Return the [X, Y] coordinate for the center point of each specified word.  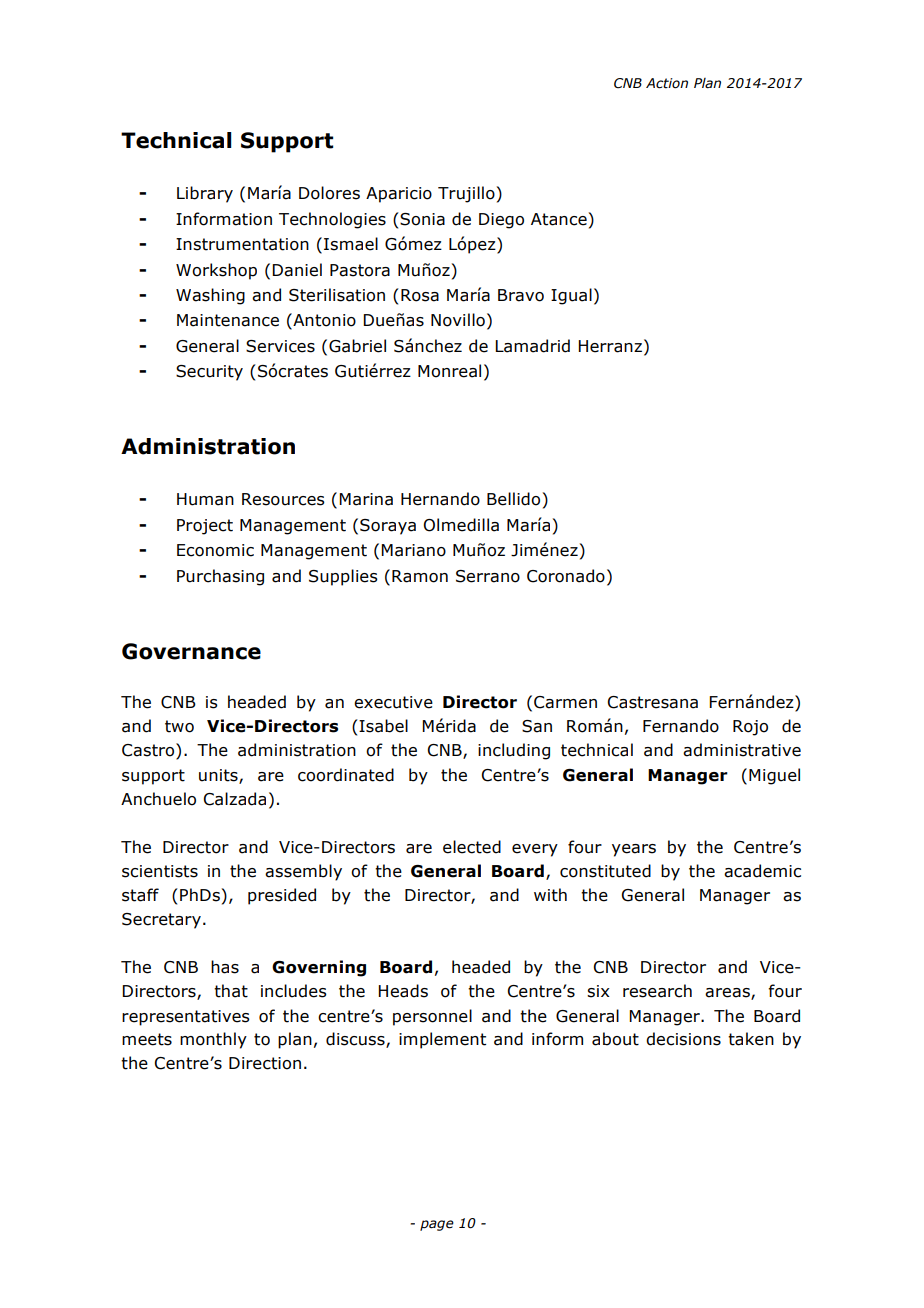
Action [667, 83]
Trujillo [466, 194]
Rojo [750, 728]
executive [393, 702]
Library [205, 194]
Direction [265, 1063]
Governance [191, 651]
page [437, 1225]
